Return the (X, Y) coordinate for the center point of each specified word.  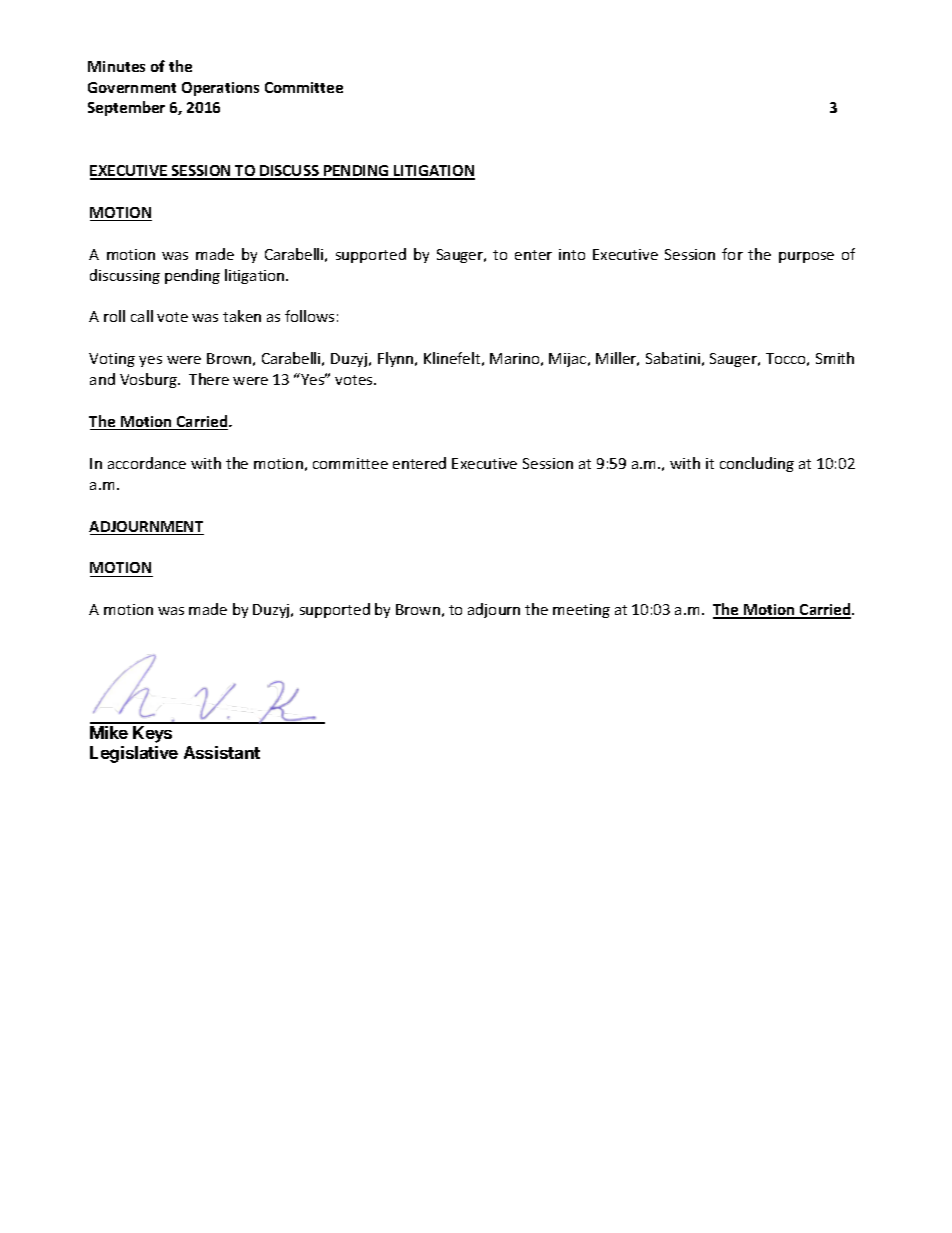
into (572, 254)
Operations (220, 89)
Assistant (222, 752)
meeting (581, 611)
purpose (806, 257)
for (732, 254)
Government (132, 87)
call (142, 316)
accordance (147, 463)
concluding (757, 464)
